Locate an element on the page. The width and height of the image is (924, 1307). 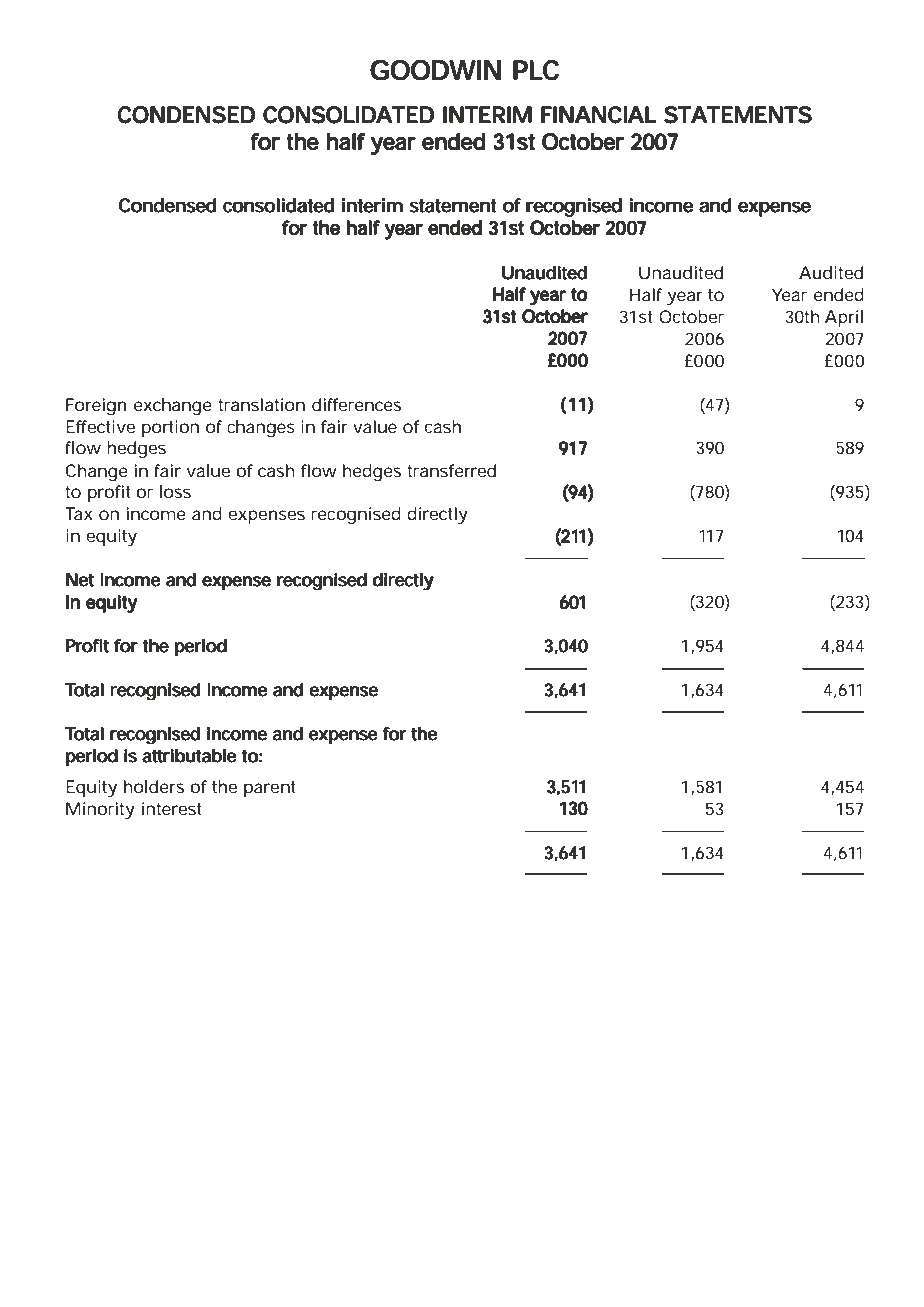
holders is located at coordinates (154, 786).
